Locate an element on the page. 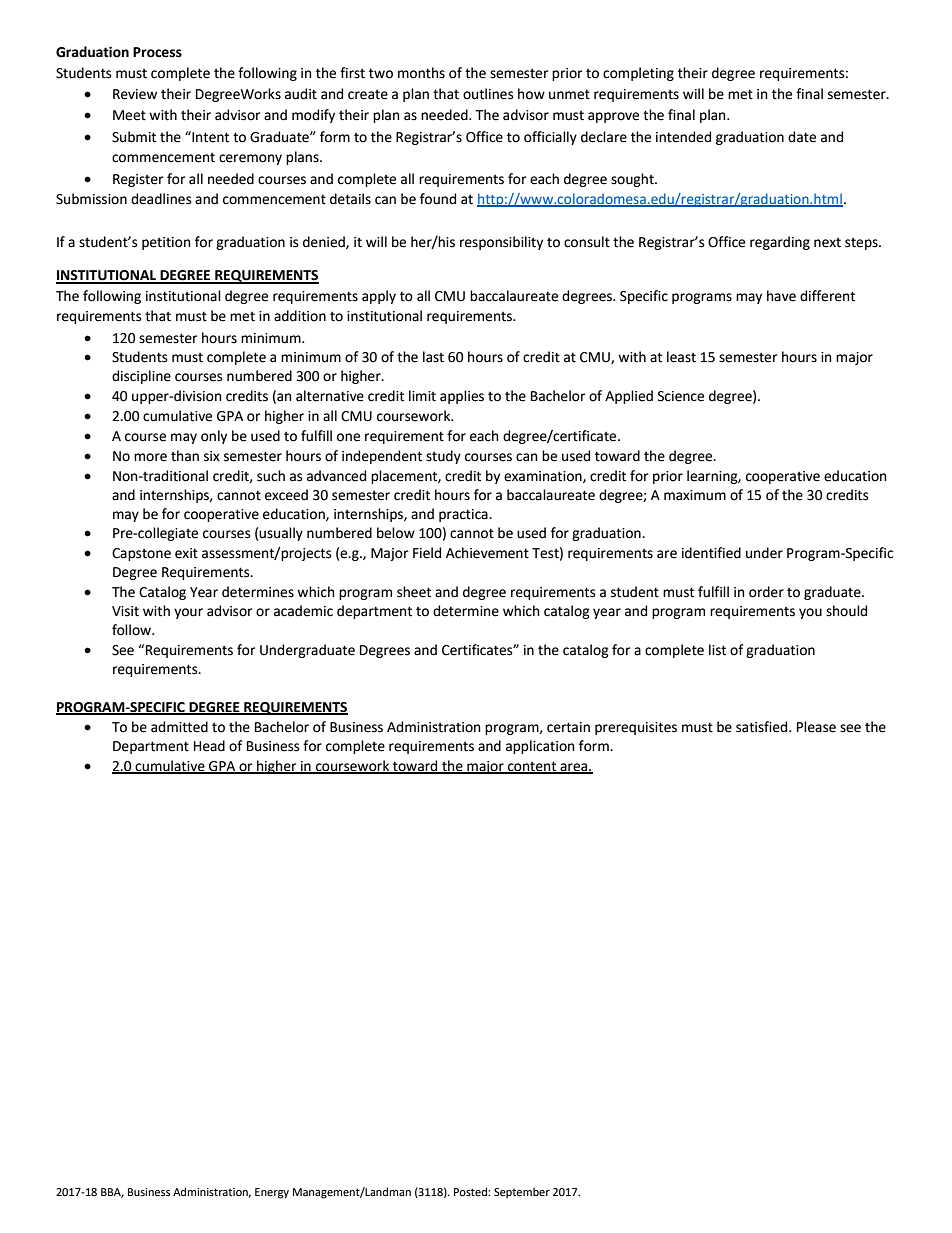 Image resolution: width=952 pixels, height=1233 pixels. Energy is located at coordinates (272, 1193).
